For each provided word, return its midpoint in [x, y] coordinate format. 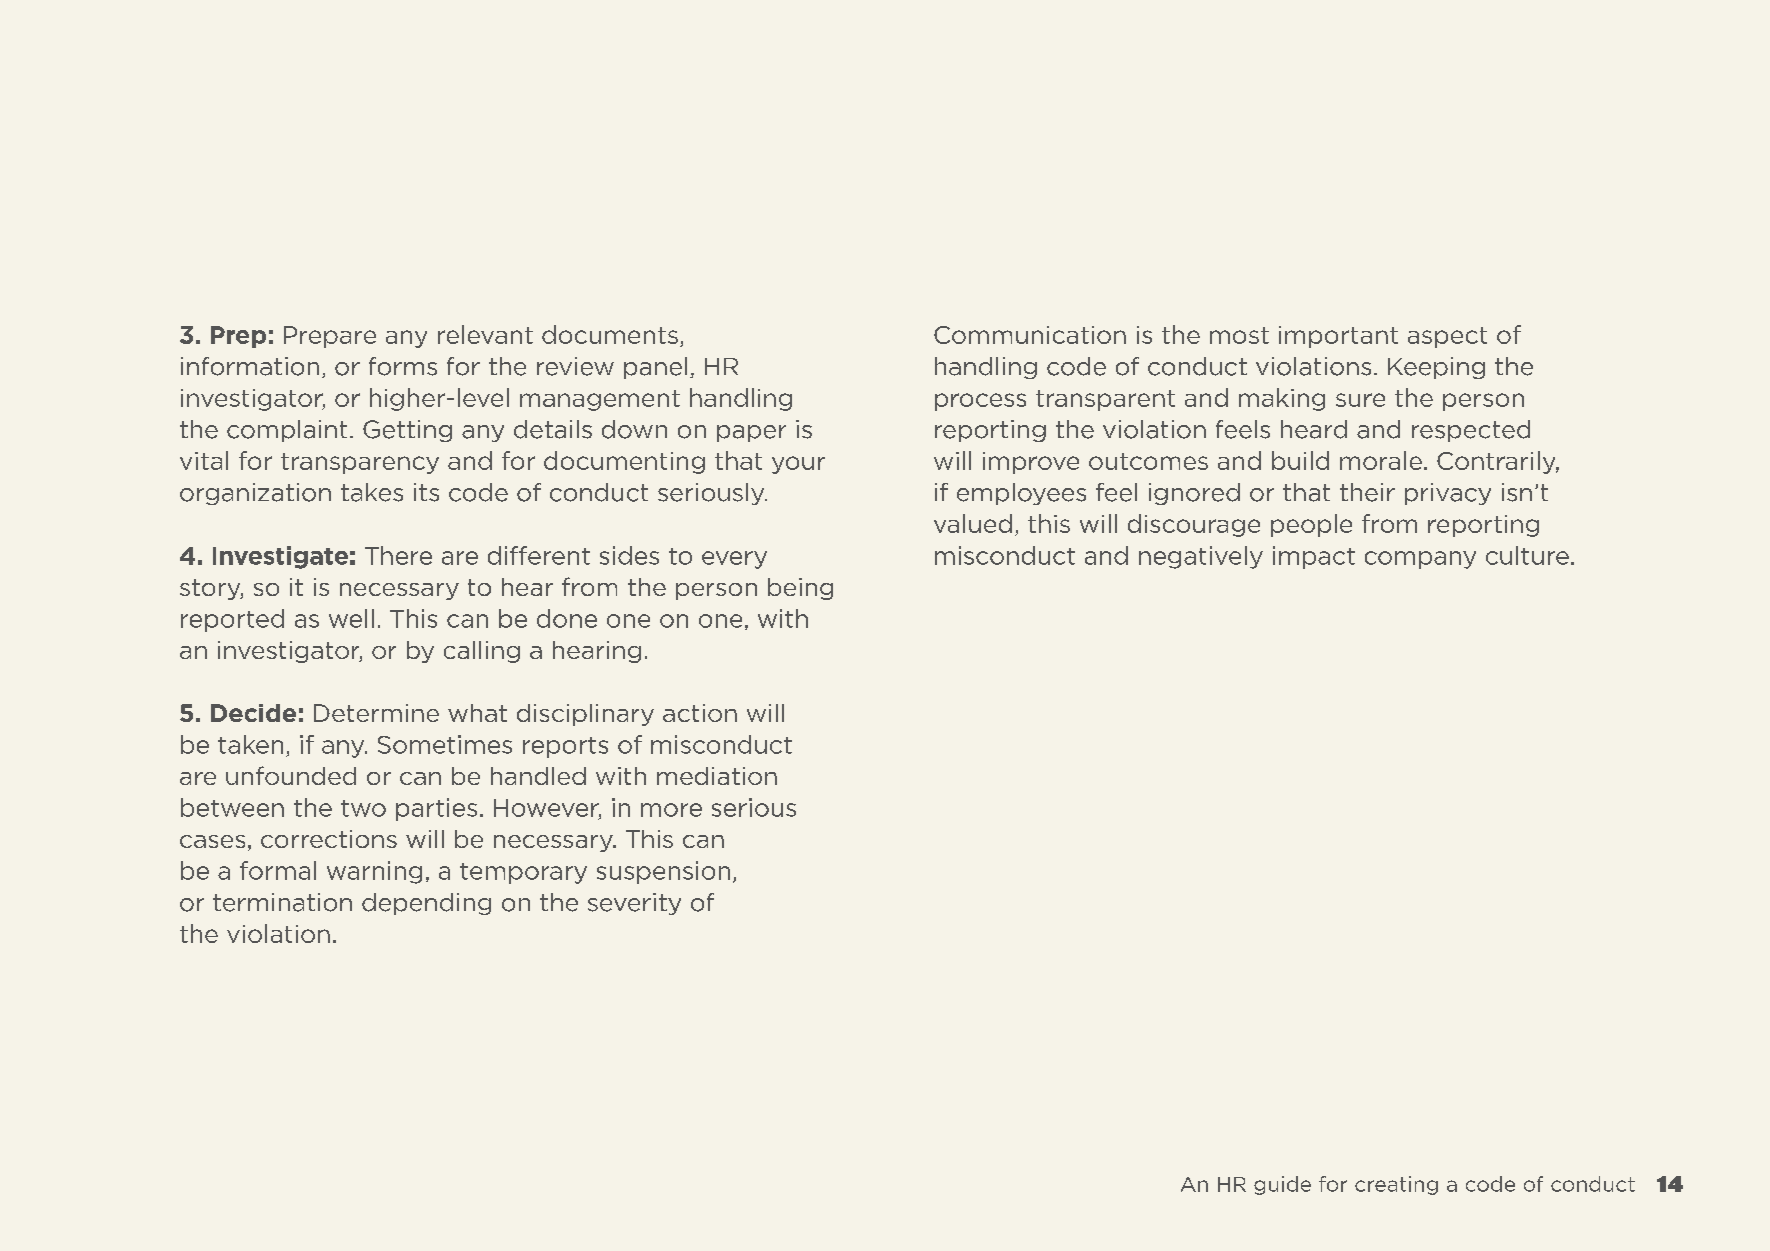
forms [403, 366]
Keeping [1436, 368]
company [1420, 560]
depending [426, 904]
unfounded [291, 775]
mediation [717, 776]
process [980, 402]
